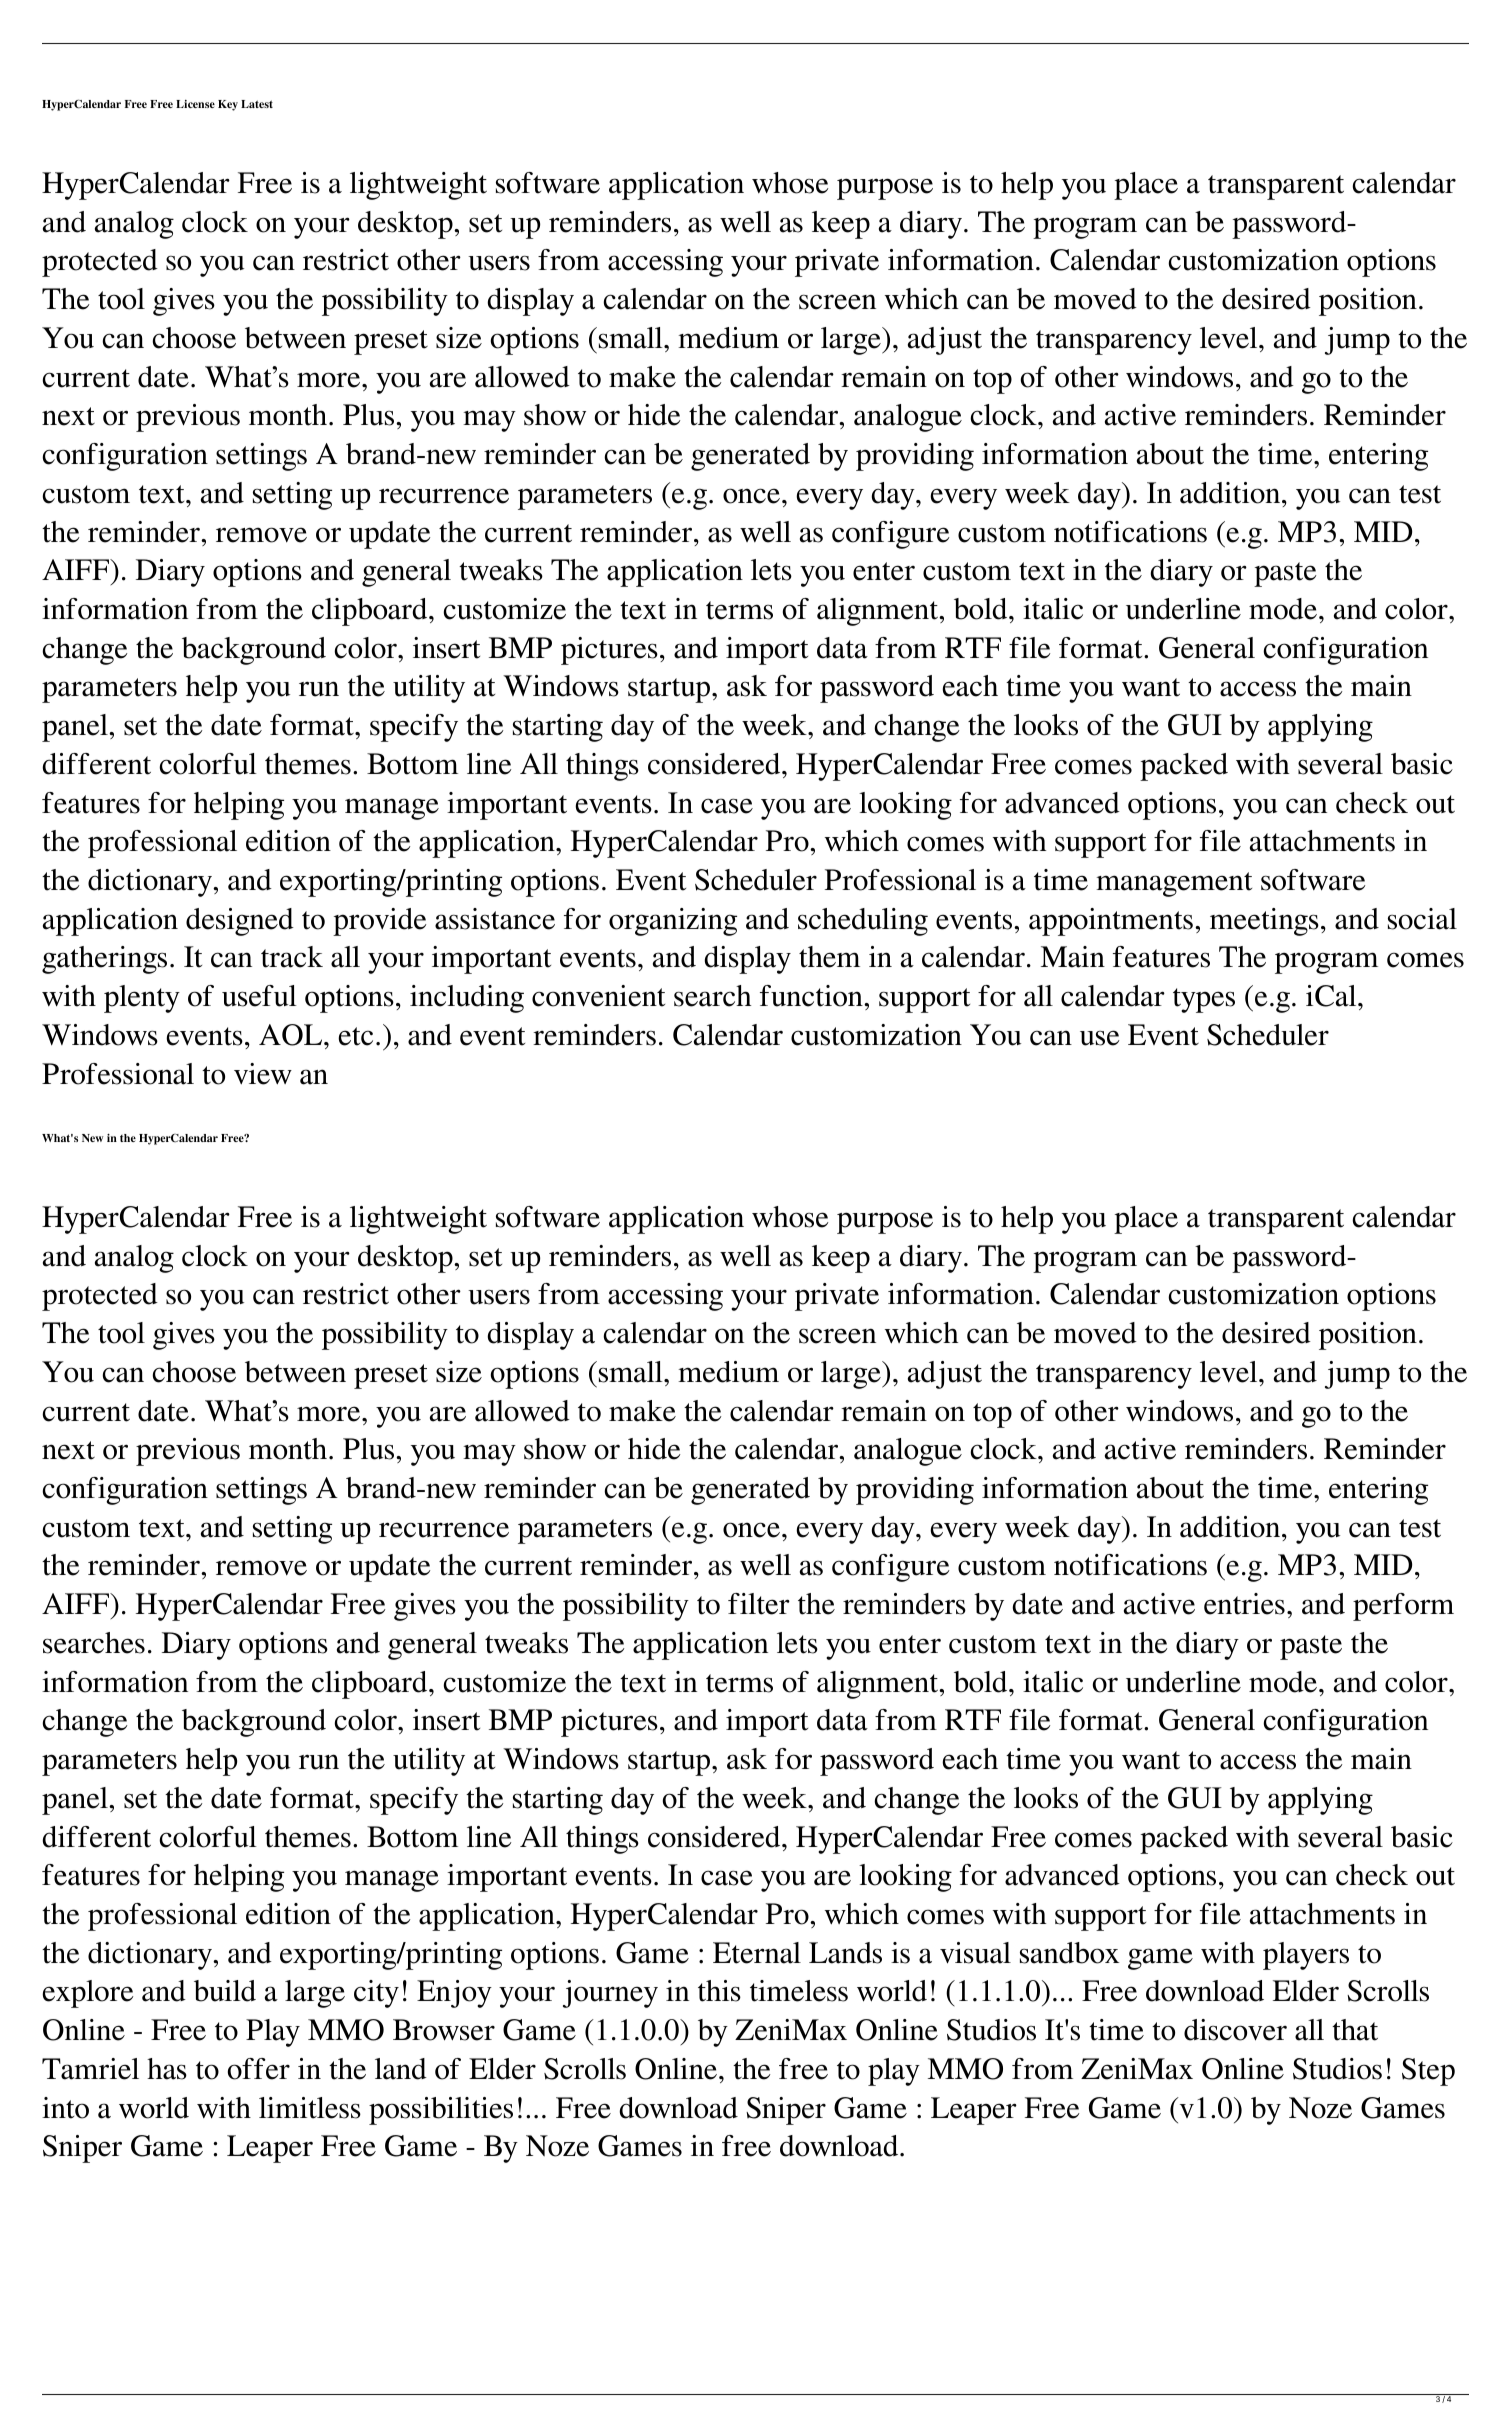 The width and height of the image is (1511, 2423). Describe the element at coordinates (1235, 2030) in the image. I see `discover` at that location.
